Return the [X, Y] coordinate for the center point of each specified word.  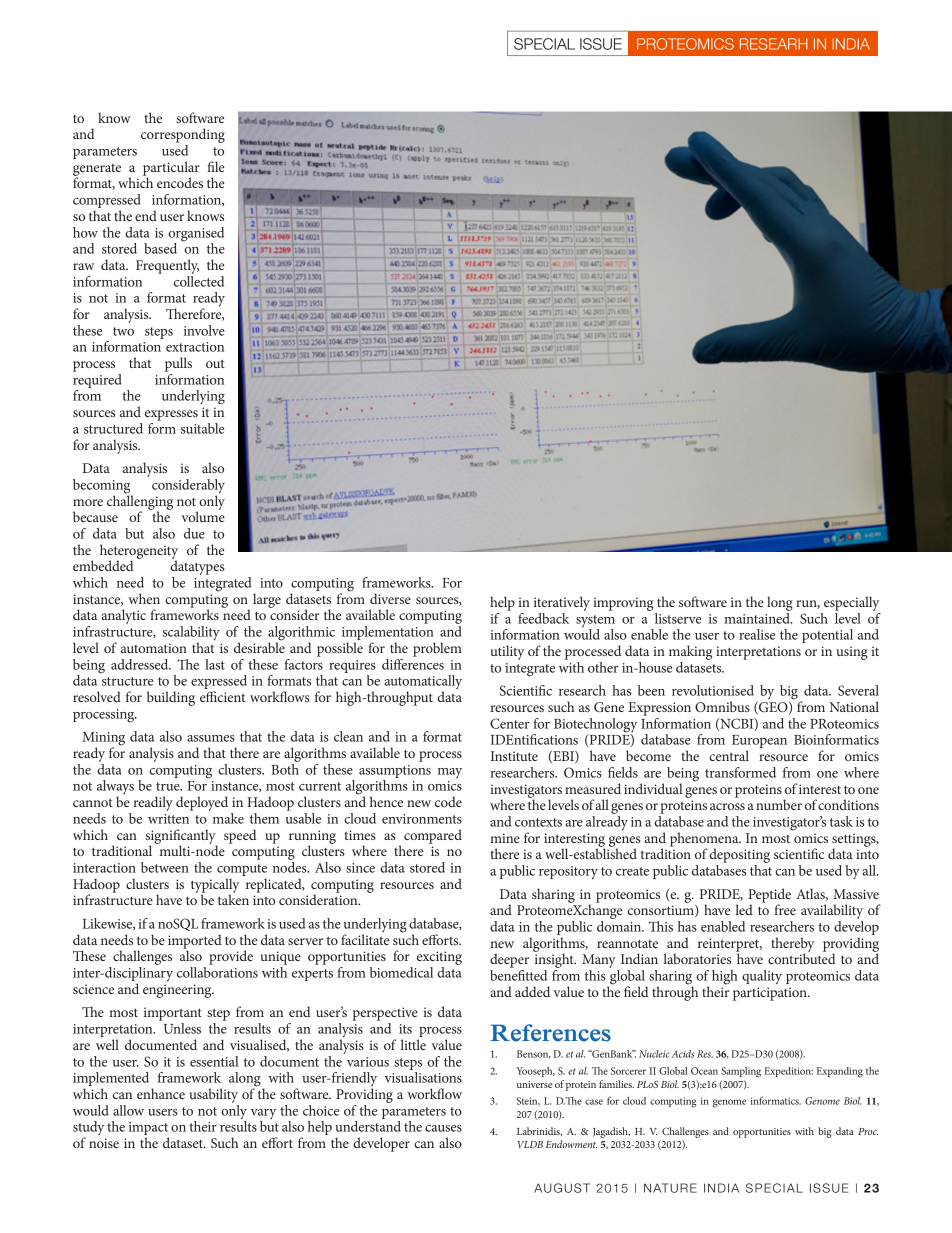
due [194, 533]
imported [195, 942]
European [759, 743]
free [785, 909]
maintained [758, 617]
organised [196, 235]
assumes [211, 738]
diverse [390, 598]
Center [510, 723]
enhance [161, 1093]
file [216, 166]
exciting [439, 958]
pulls [178, 364]
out [215, 363]
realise [757, 634]
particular [171, 169]
